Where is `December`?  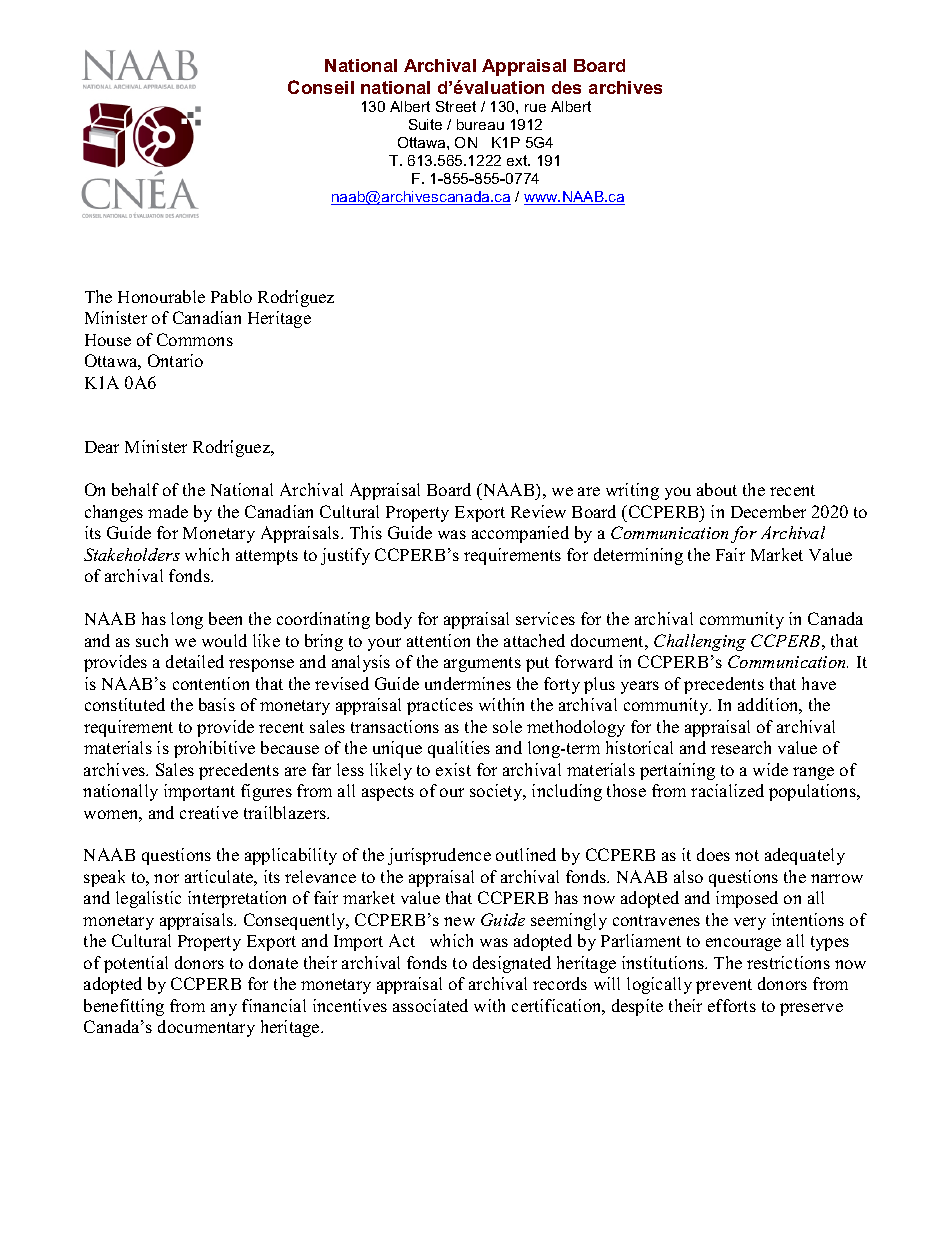 December is located at coordinates (768, 511).
